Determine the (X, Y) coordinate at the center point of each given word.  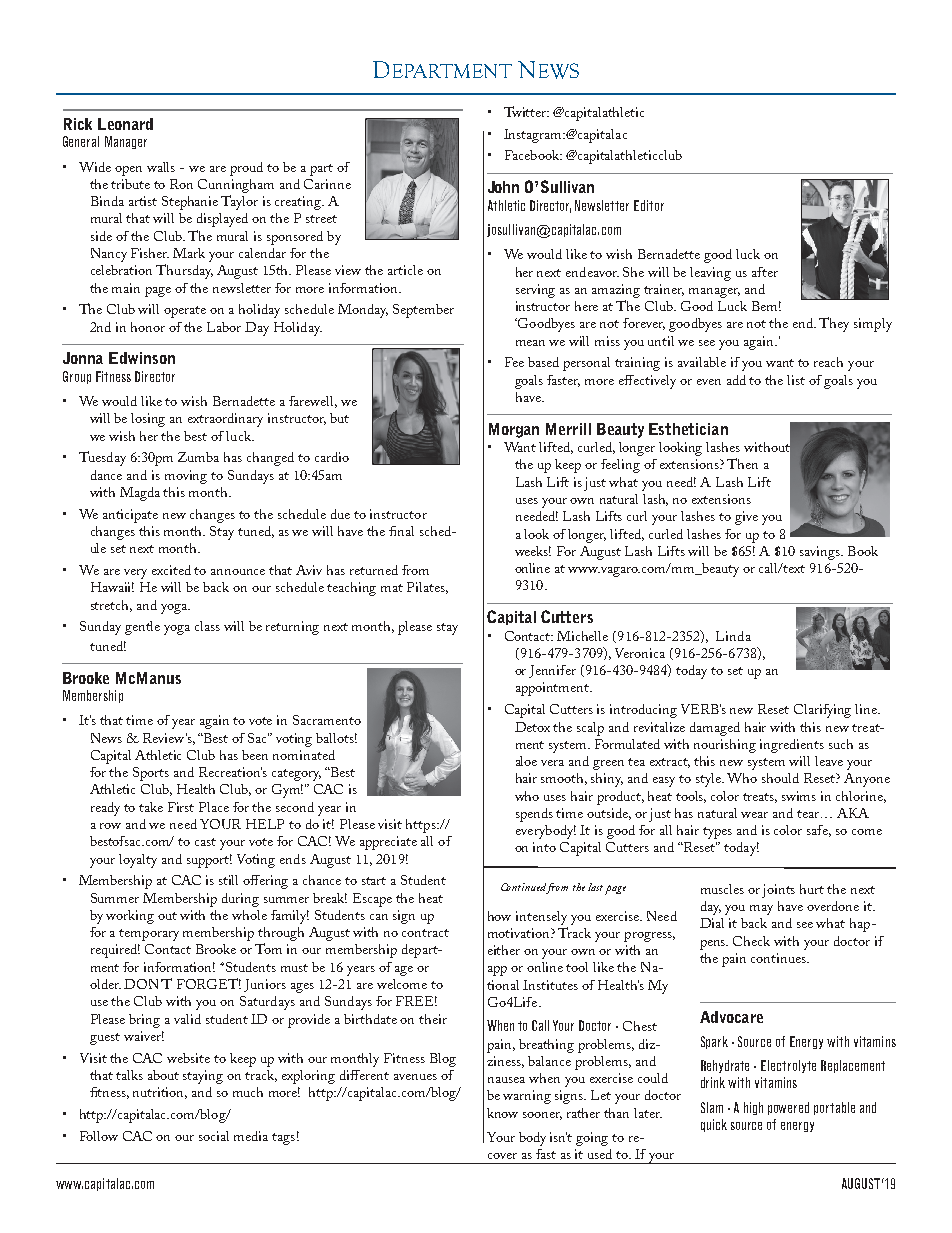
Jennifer (552, 671)
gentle (142, 628)
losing (148, 420)
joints (778, 891)
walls (161, 167)
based (543, 362)
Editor (649, 205)
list (796, 380)
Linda (733, 636)
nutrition (160, 1093)
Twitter (526, 111)
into (544, 847)
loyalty (138, 861)
